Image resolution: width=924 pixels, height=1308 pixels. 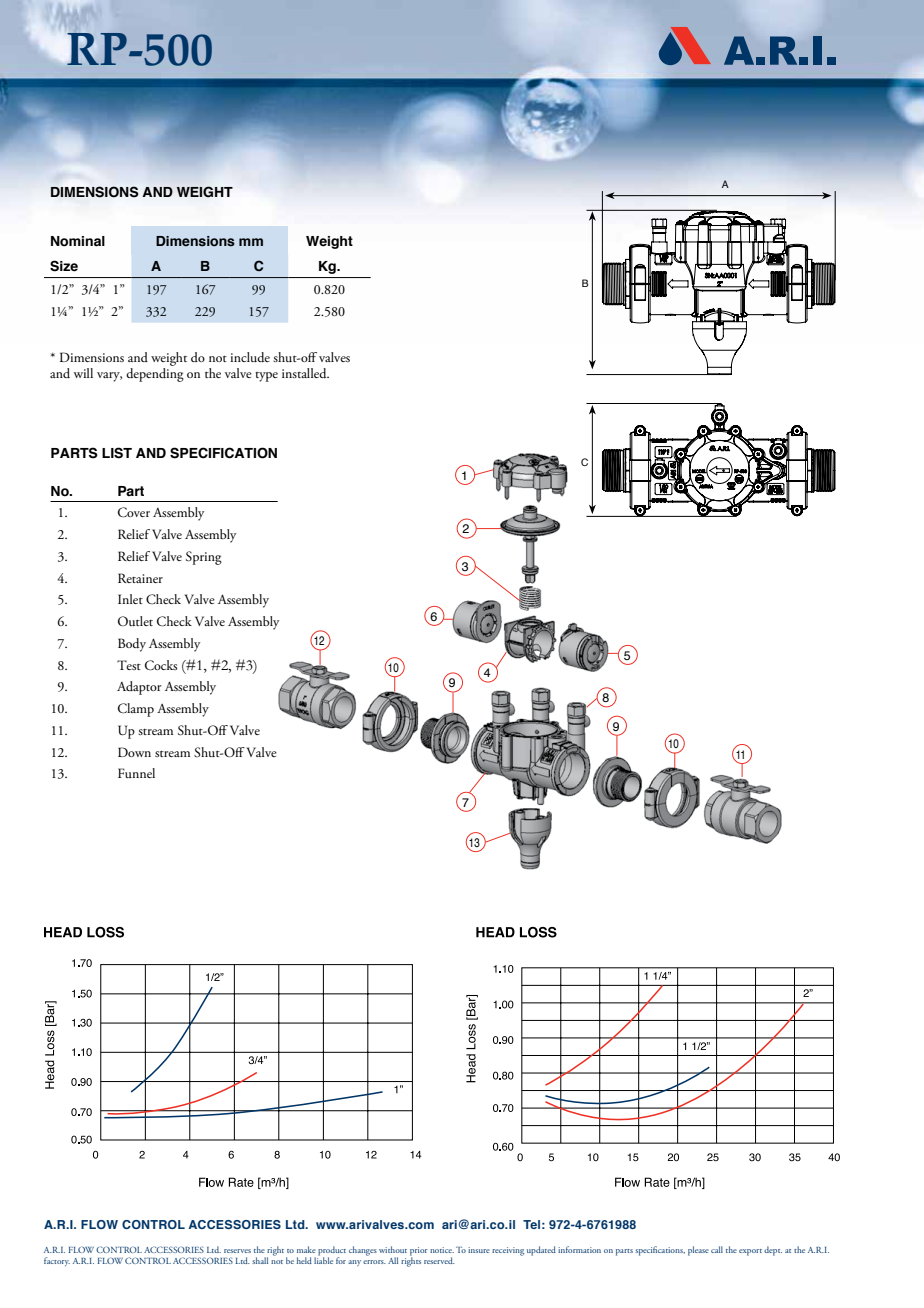 What do you see at coordinates (717, 1249) in the screenshot?
I see `call` at bounding box center [717, 1249].
